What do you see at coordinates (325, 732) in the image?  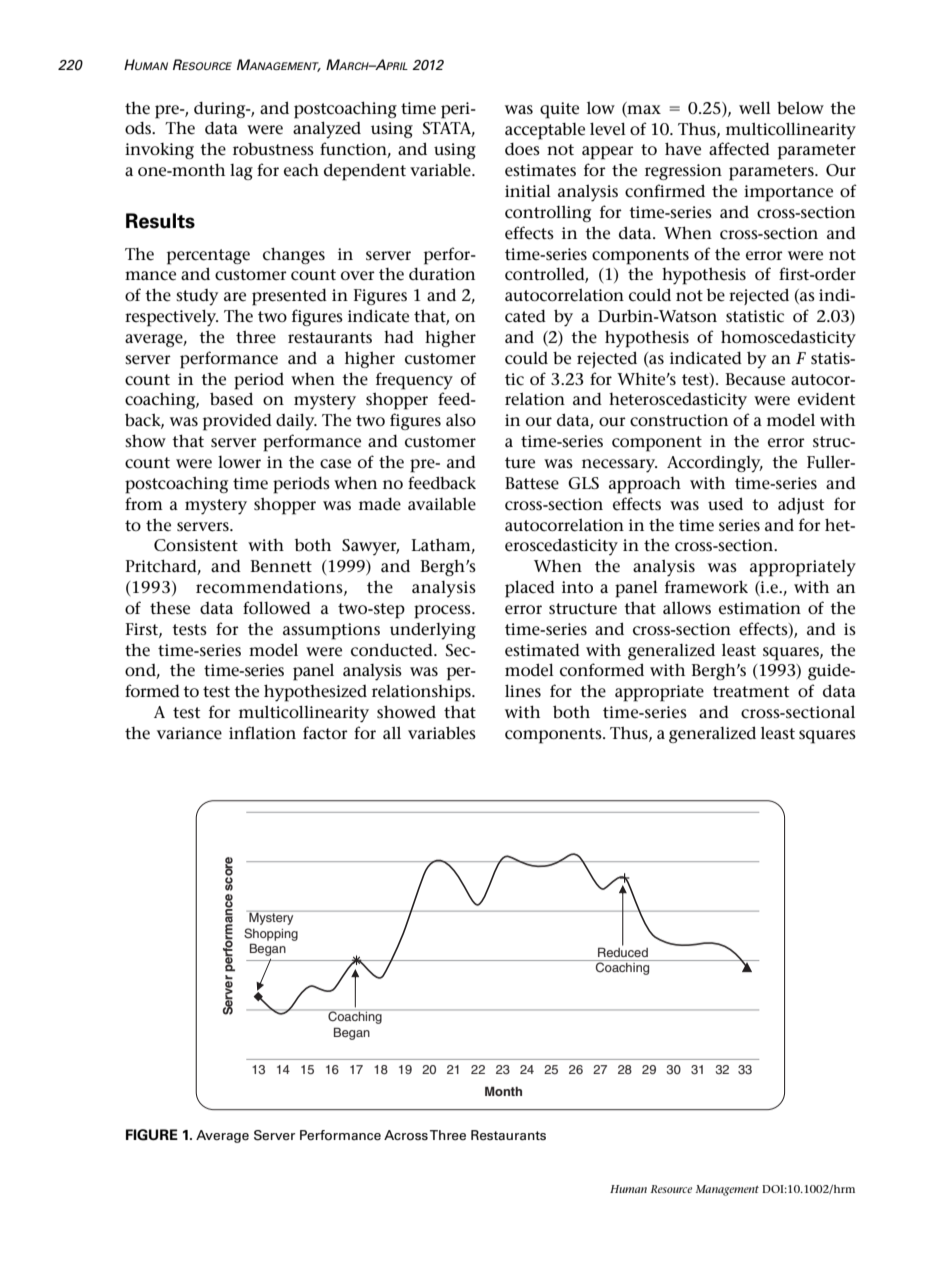 I see `factor` at bounding box center [325, 732].
